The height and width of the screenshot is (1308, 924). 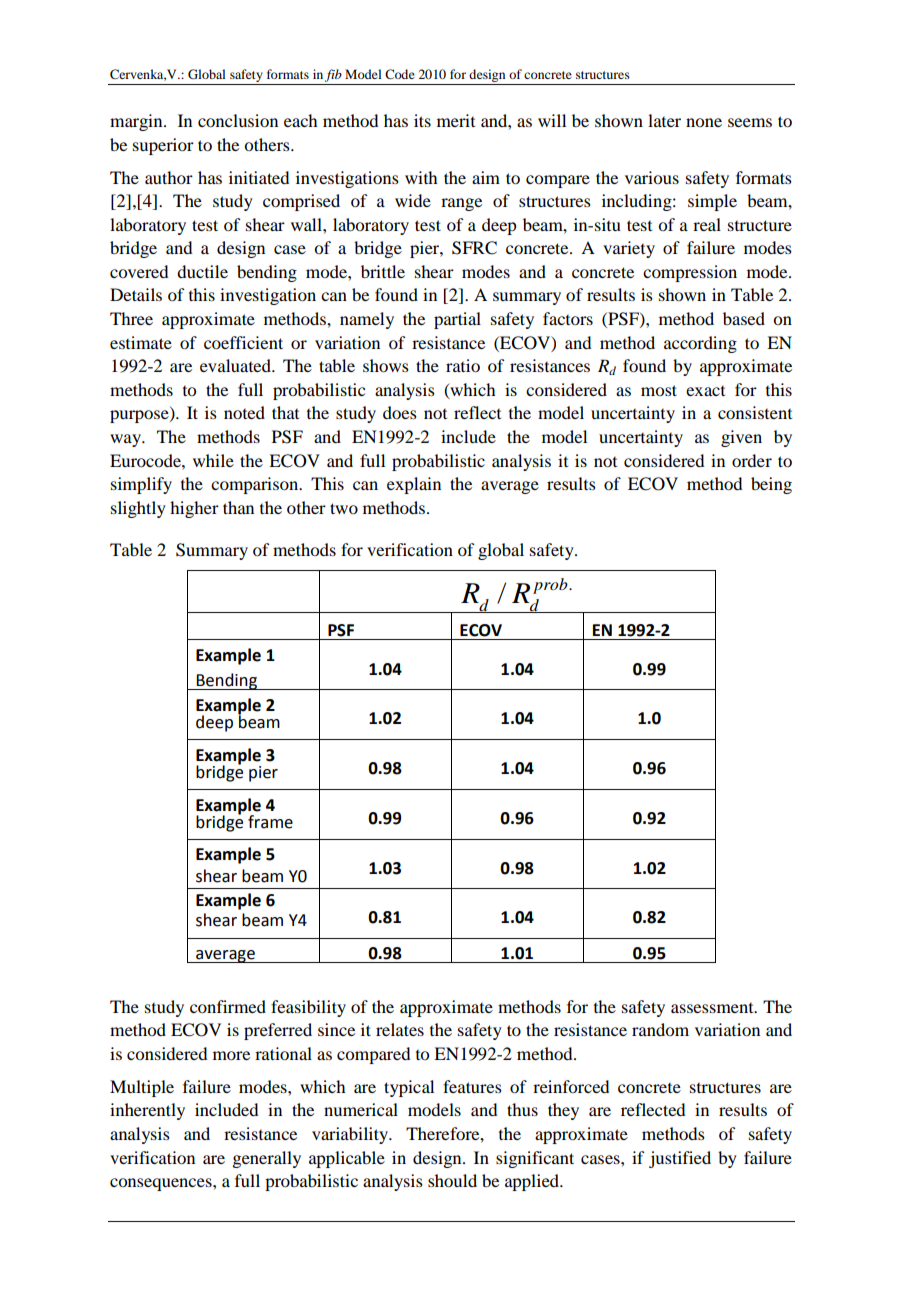 I want to click on justified, so click(x=680, y=1159).
